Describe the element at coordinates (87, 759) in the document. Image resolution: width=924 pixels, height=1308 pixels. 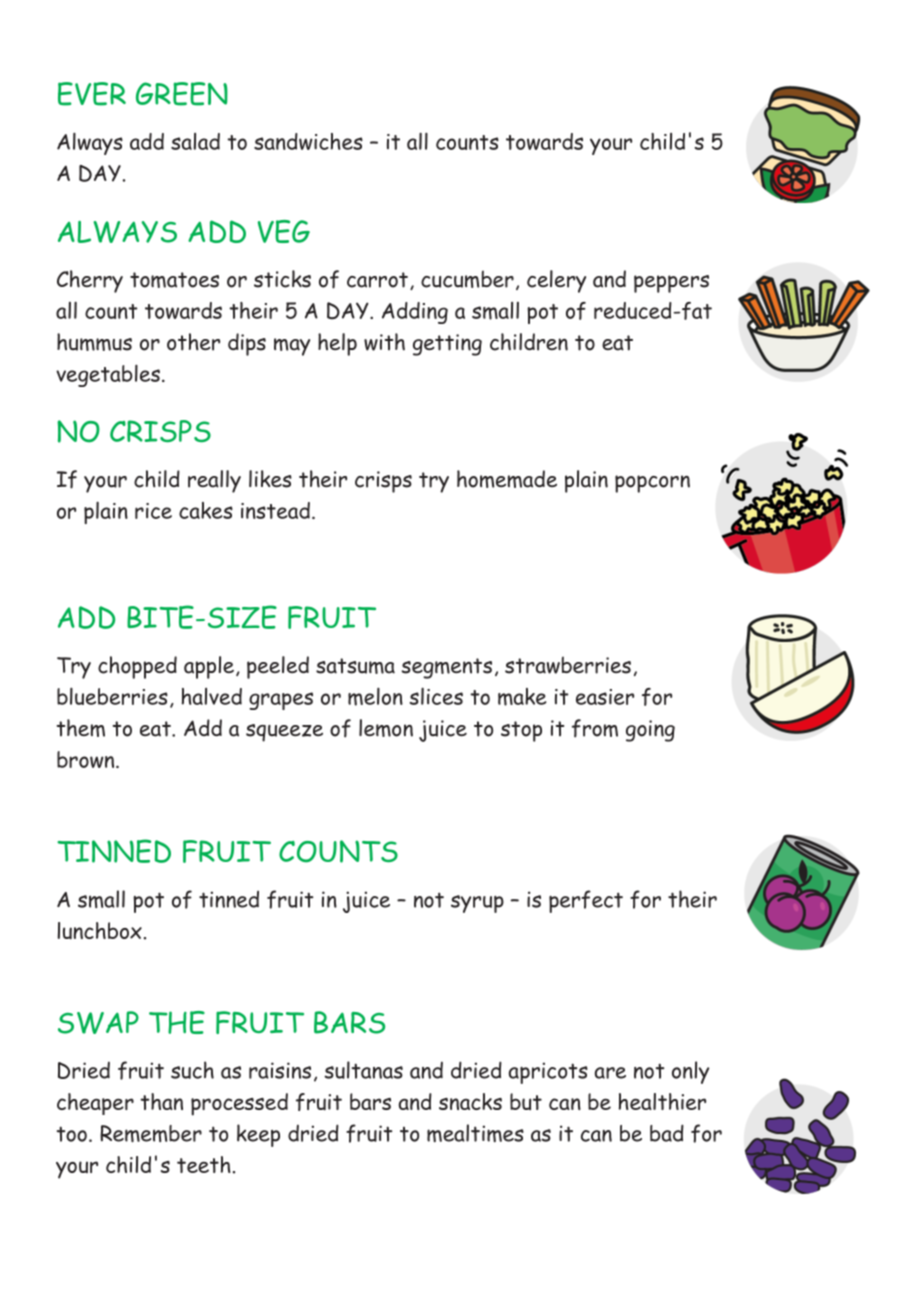
I see `brown` at that location.
